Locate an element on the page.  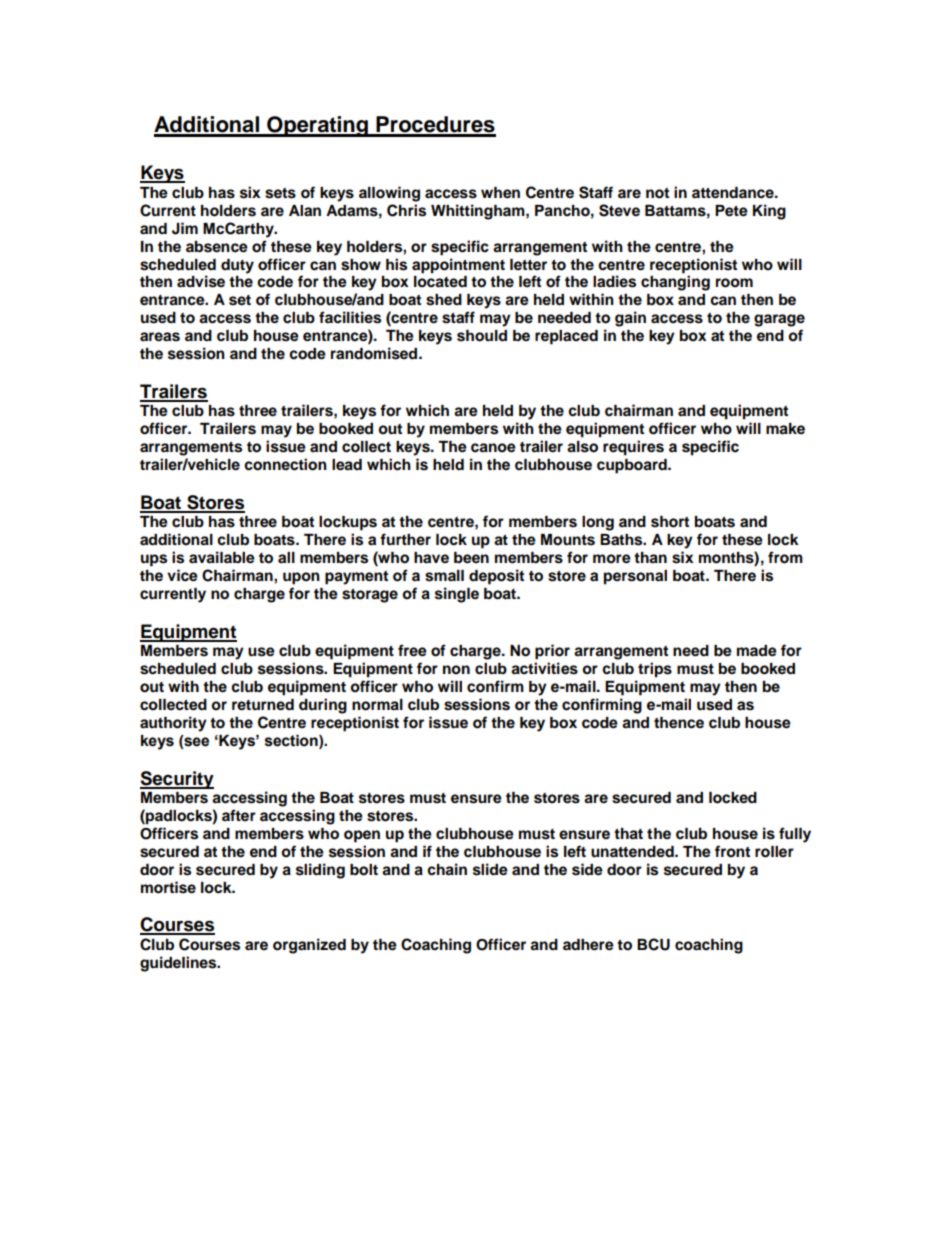
not is located at coordinates (657, 193).
